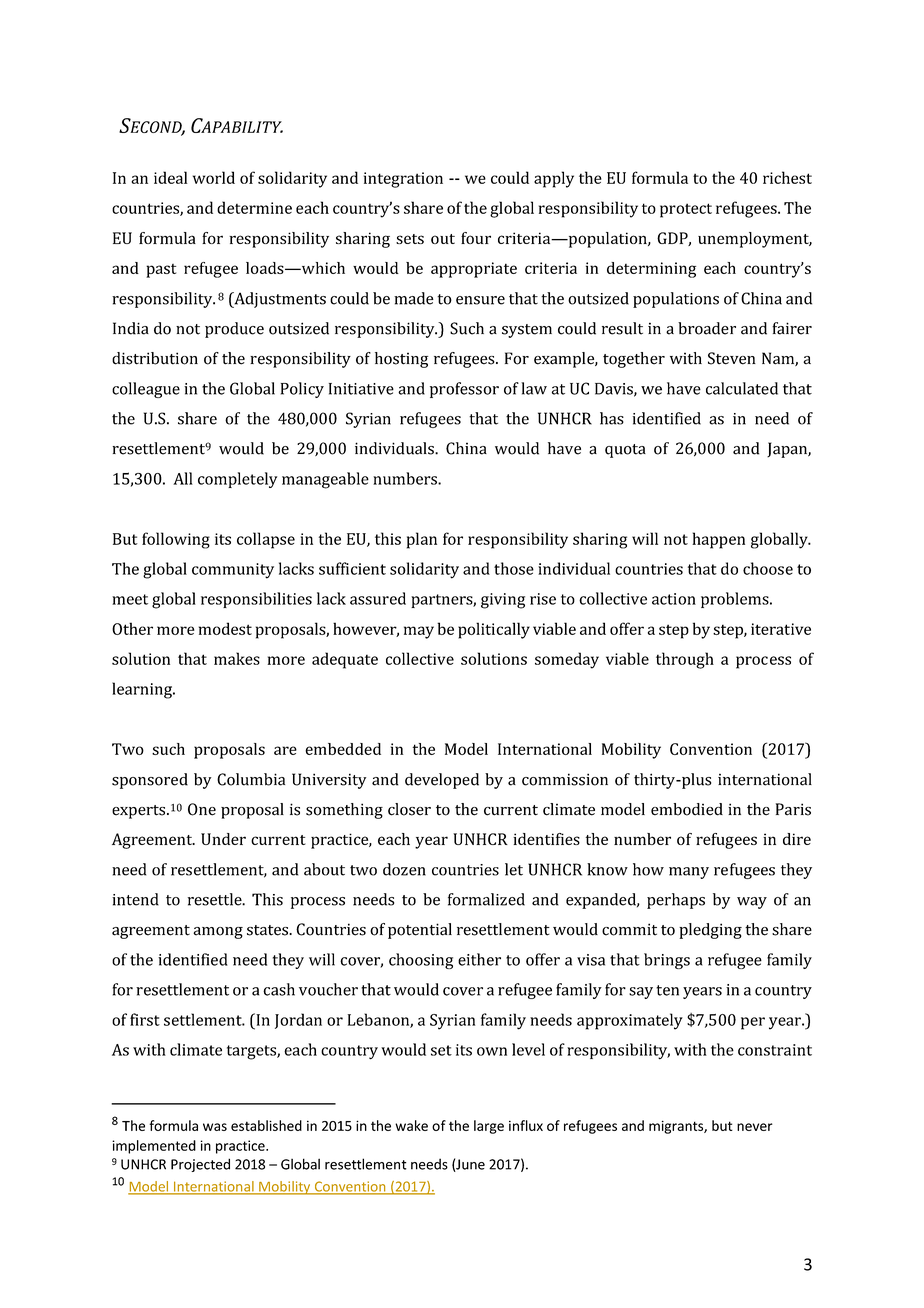 This screenshot has width=924, height=1308. What do you see at coordinates (489, 1127) in the screenshot?
I see `large` at bounding box center [489, 1127].
